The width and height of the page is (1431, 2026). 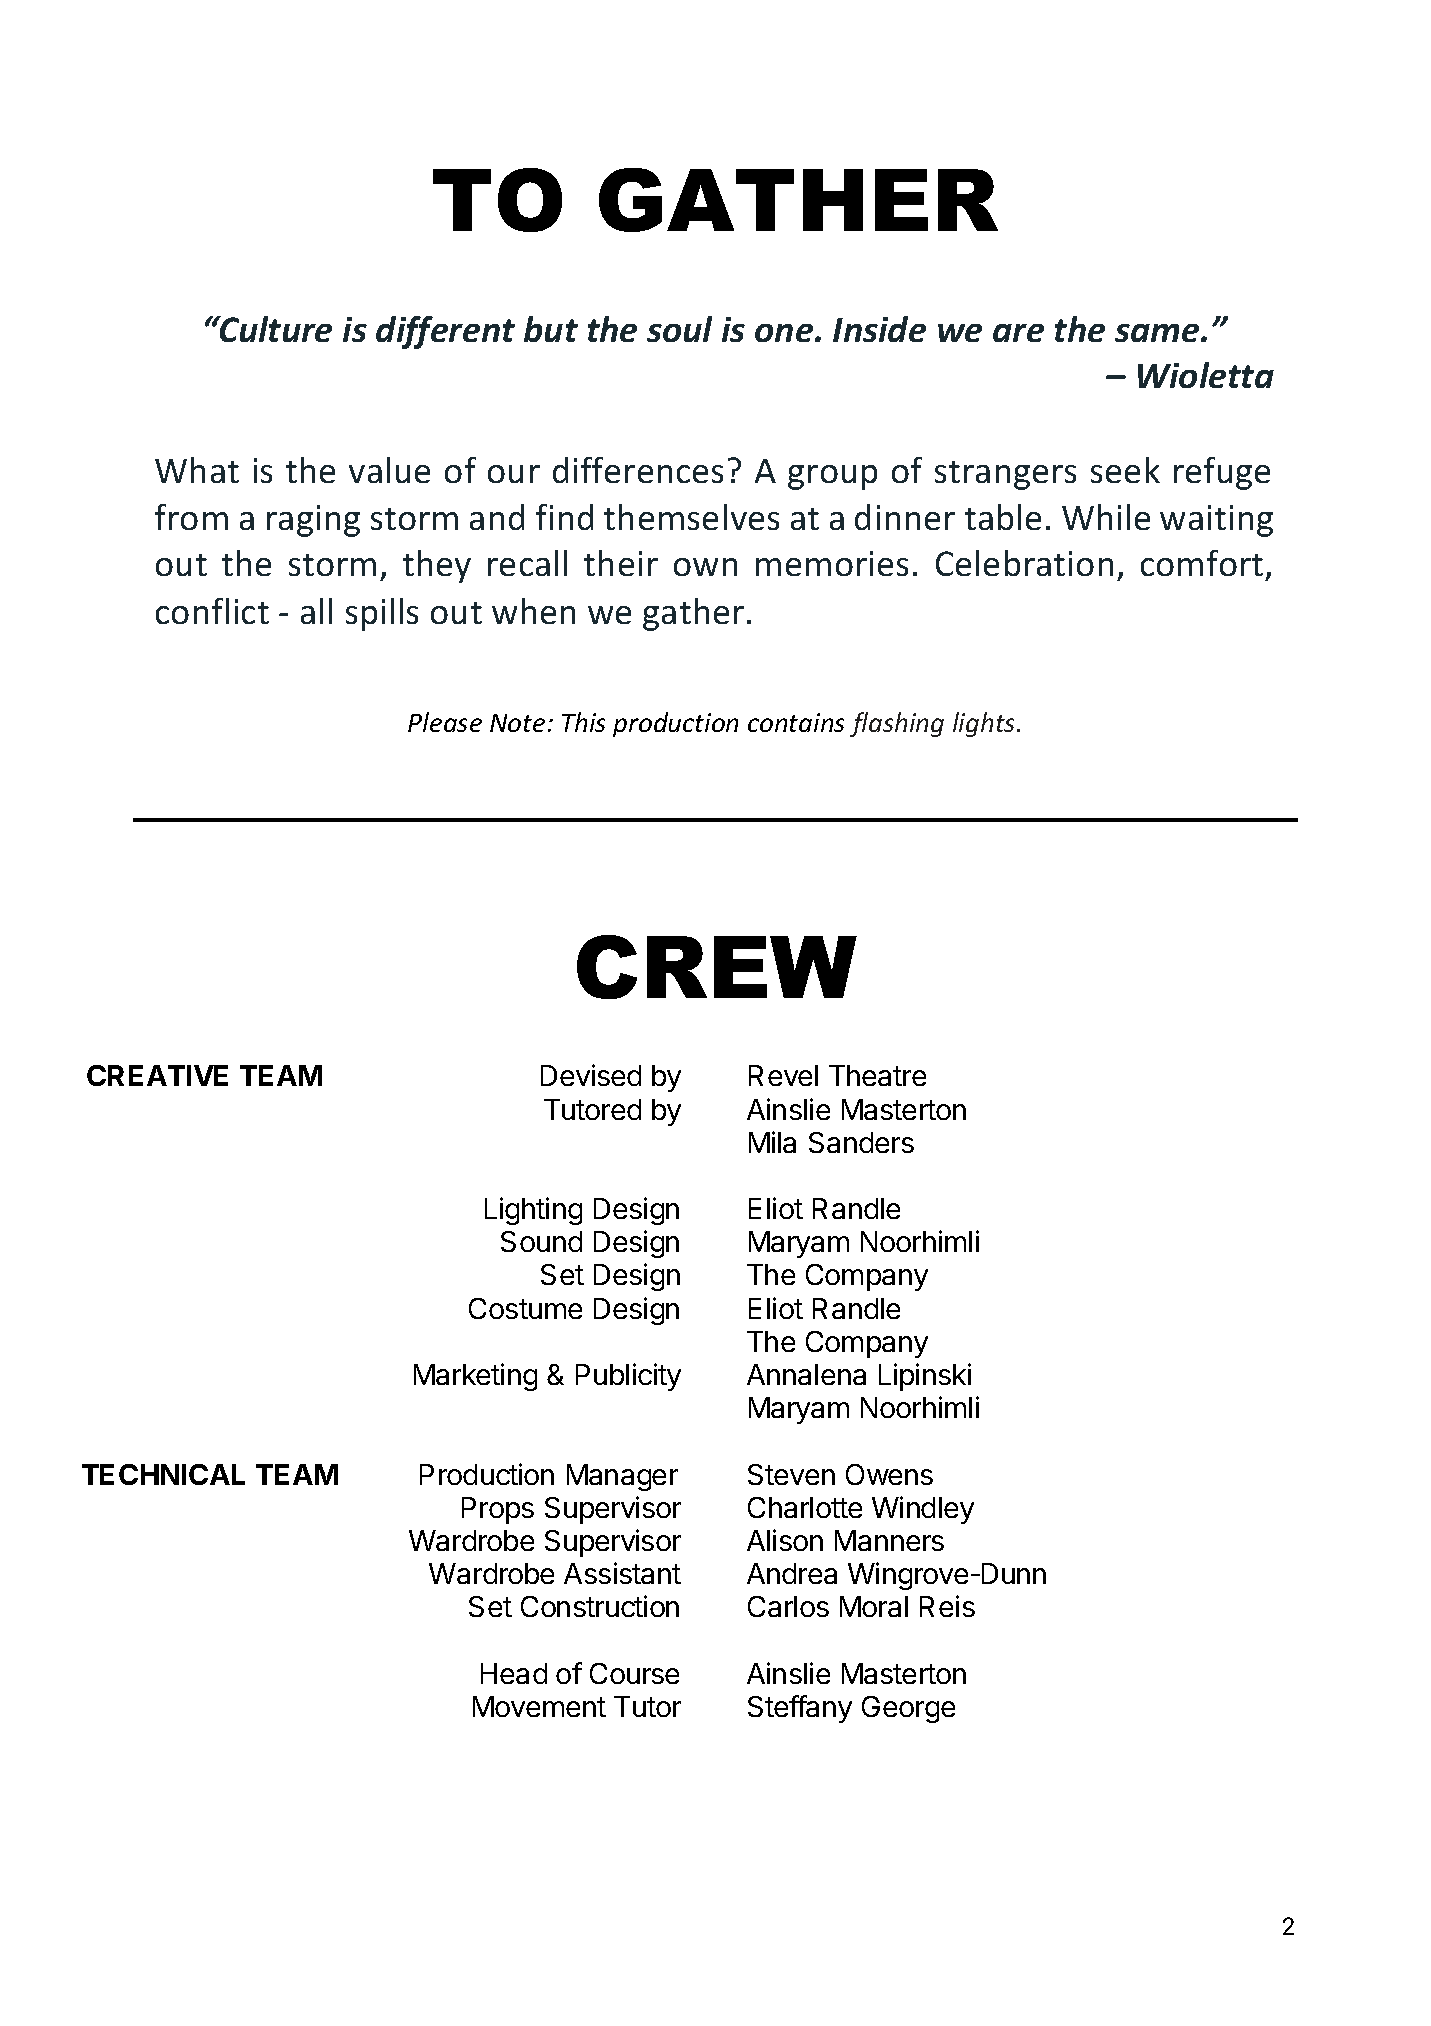 What do you see at coordinates (157, 1075) in the page?
I see `CREATIVE` at bounding box center [157, 1075].
